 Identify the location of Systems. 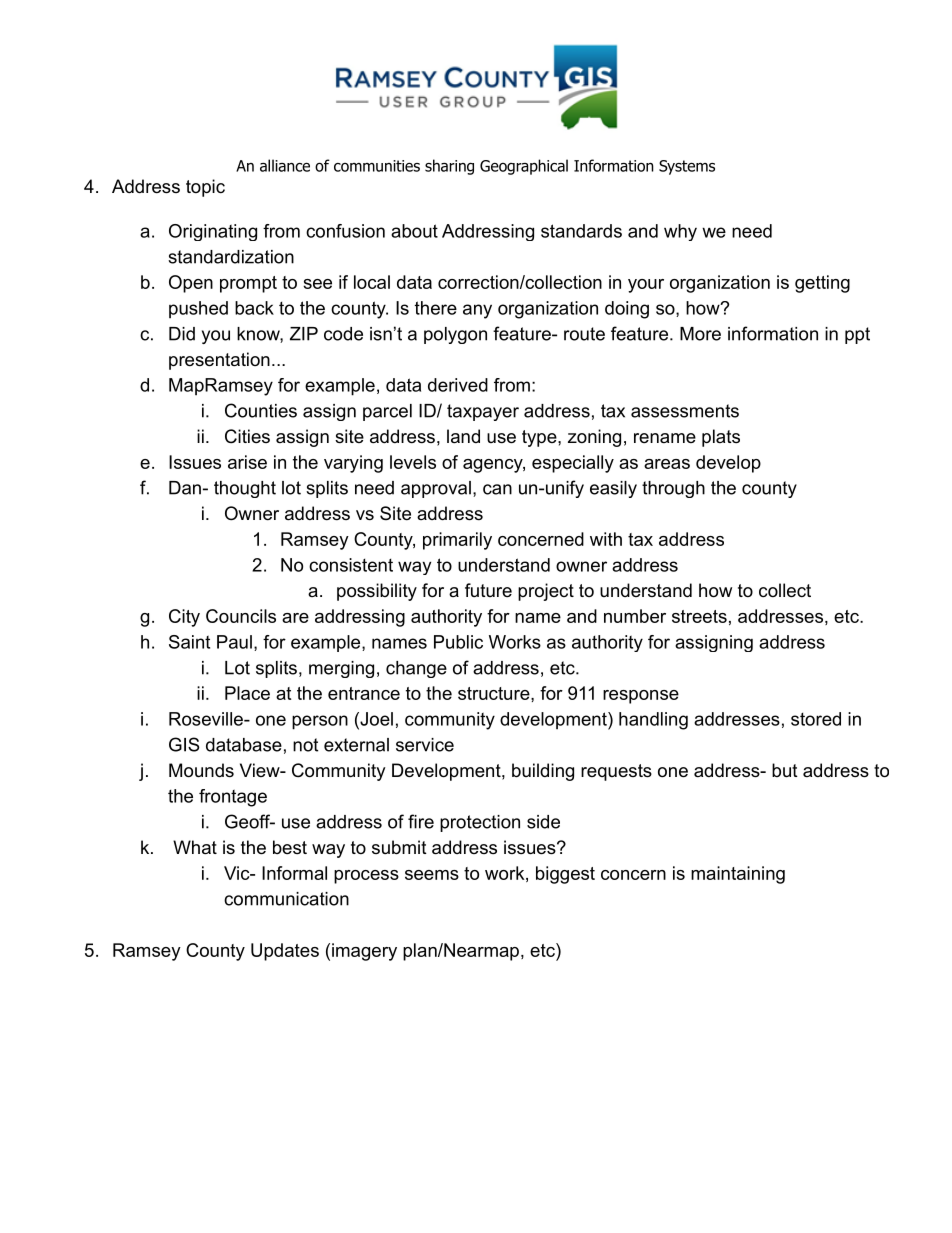
(687, 167).
